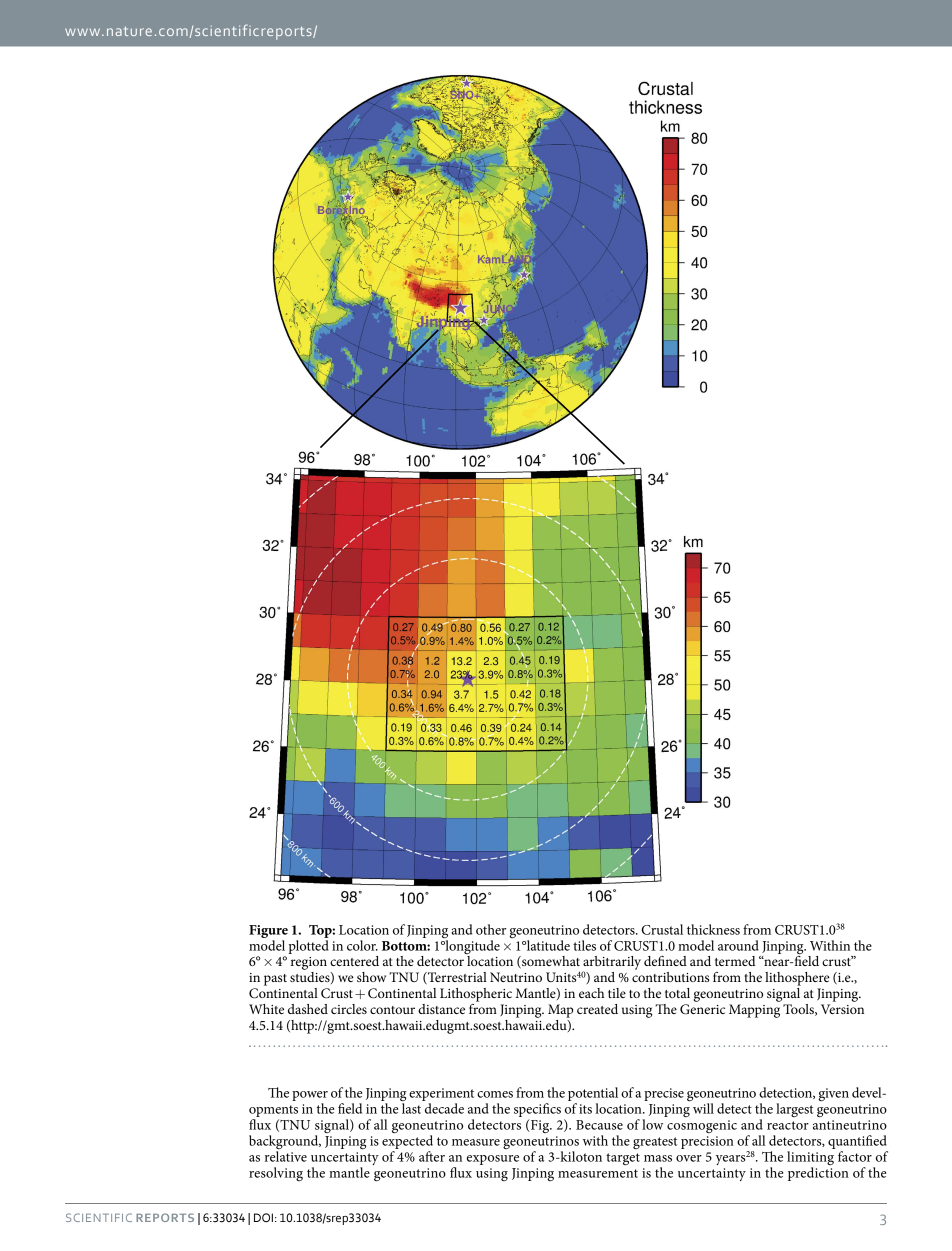 The height and width of the document is (1251, 952). What do you see at coordinates (754, 1011) in the document?
I see `Mapping` at bounding box center [754, 1011].
